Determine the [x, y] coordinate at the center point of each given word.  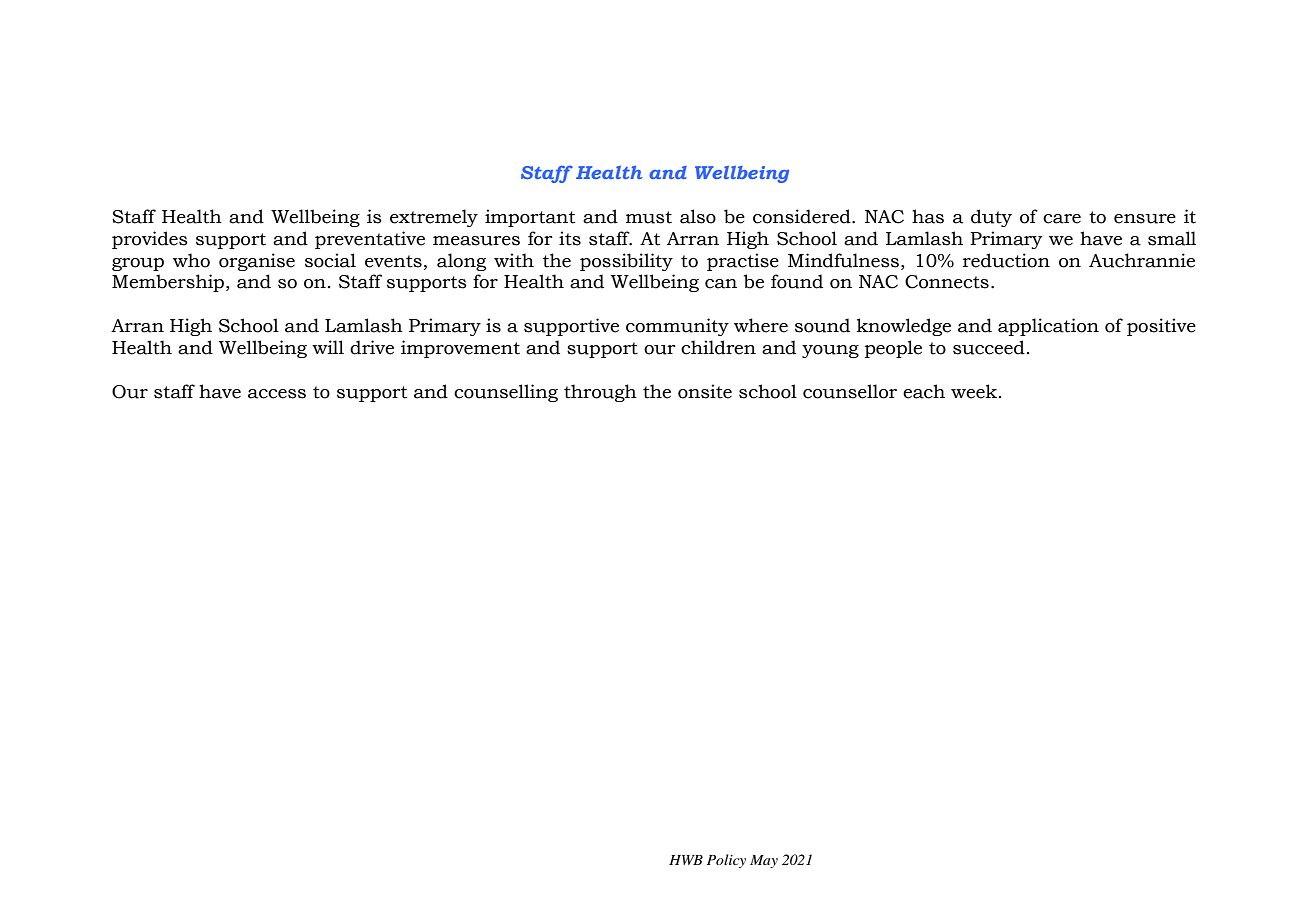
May [764, 861]
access [277, 394]
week [975, 391]
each [924, 391]
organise [257, 262]
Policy [726, 861]
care [1062, 219]
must [649, 217]
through [600, 393]
